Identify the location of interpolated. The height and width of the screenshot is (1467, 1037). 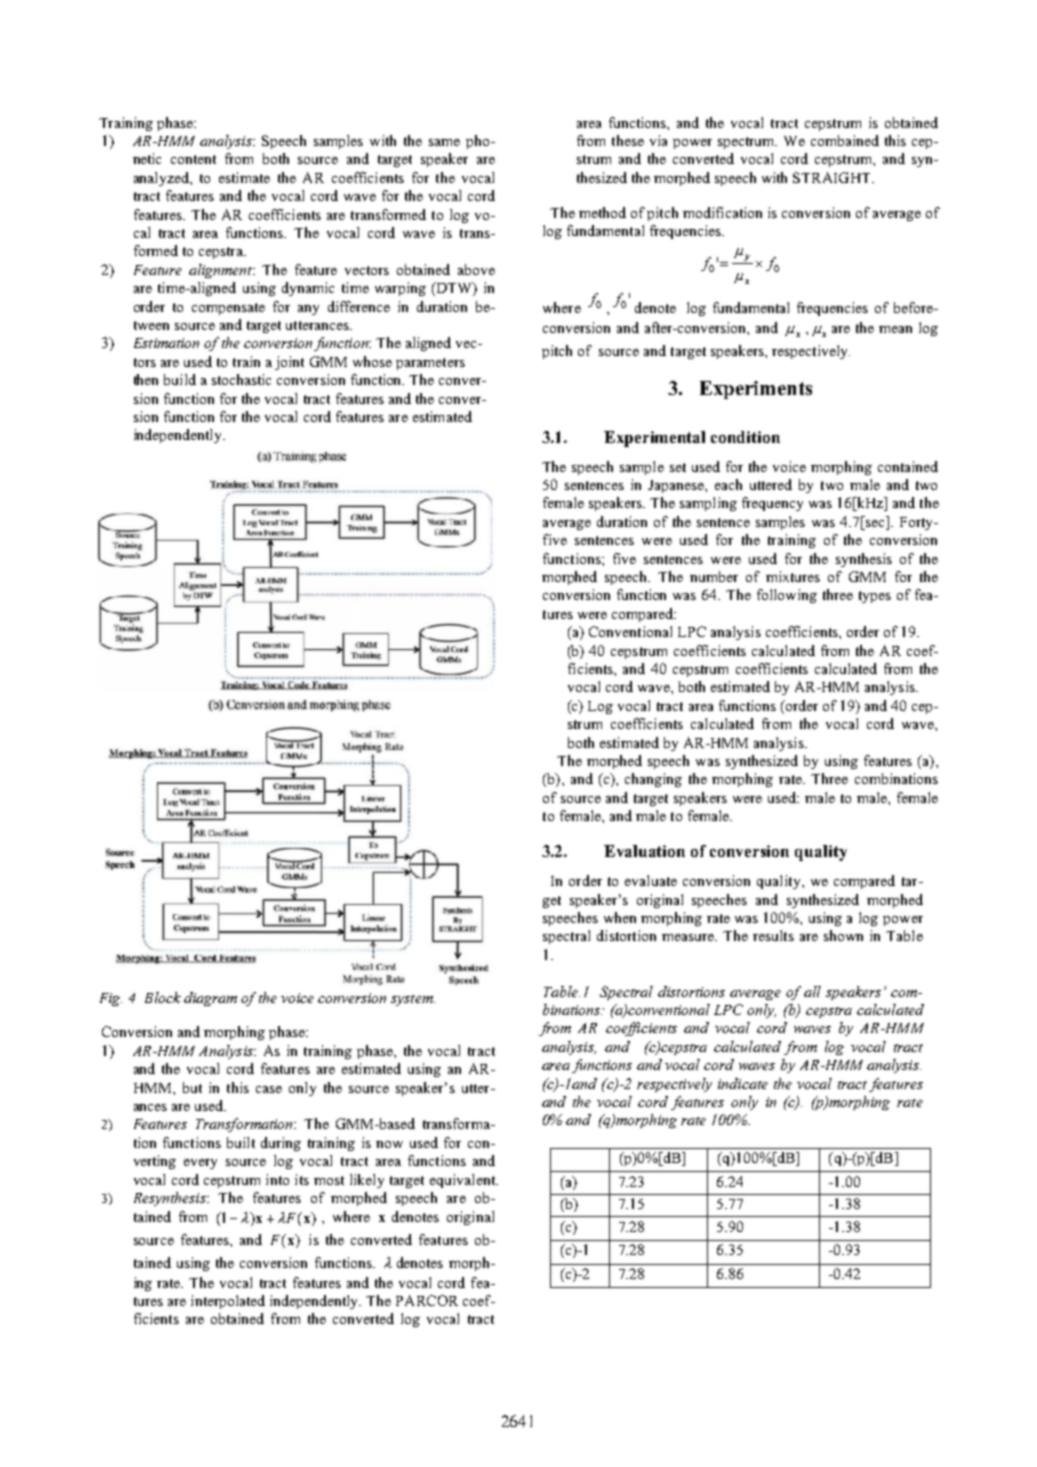
(228, 1302).
